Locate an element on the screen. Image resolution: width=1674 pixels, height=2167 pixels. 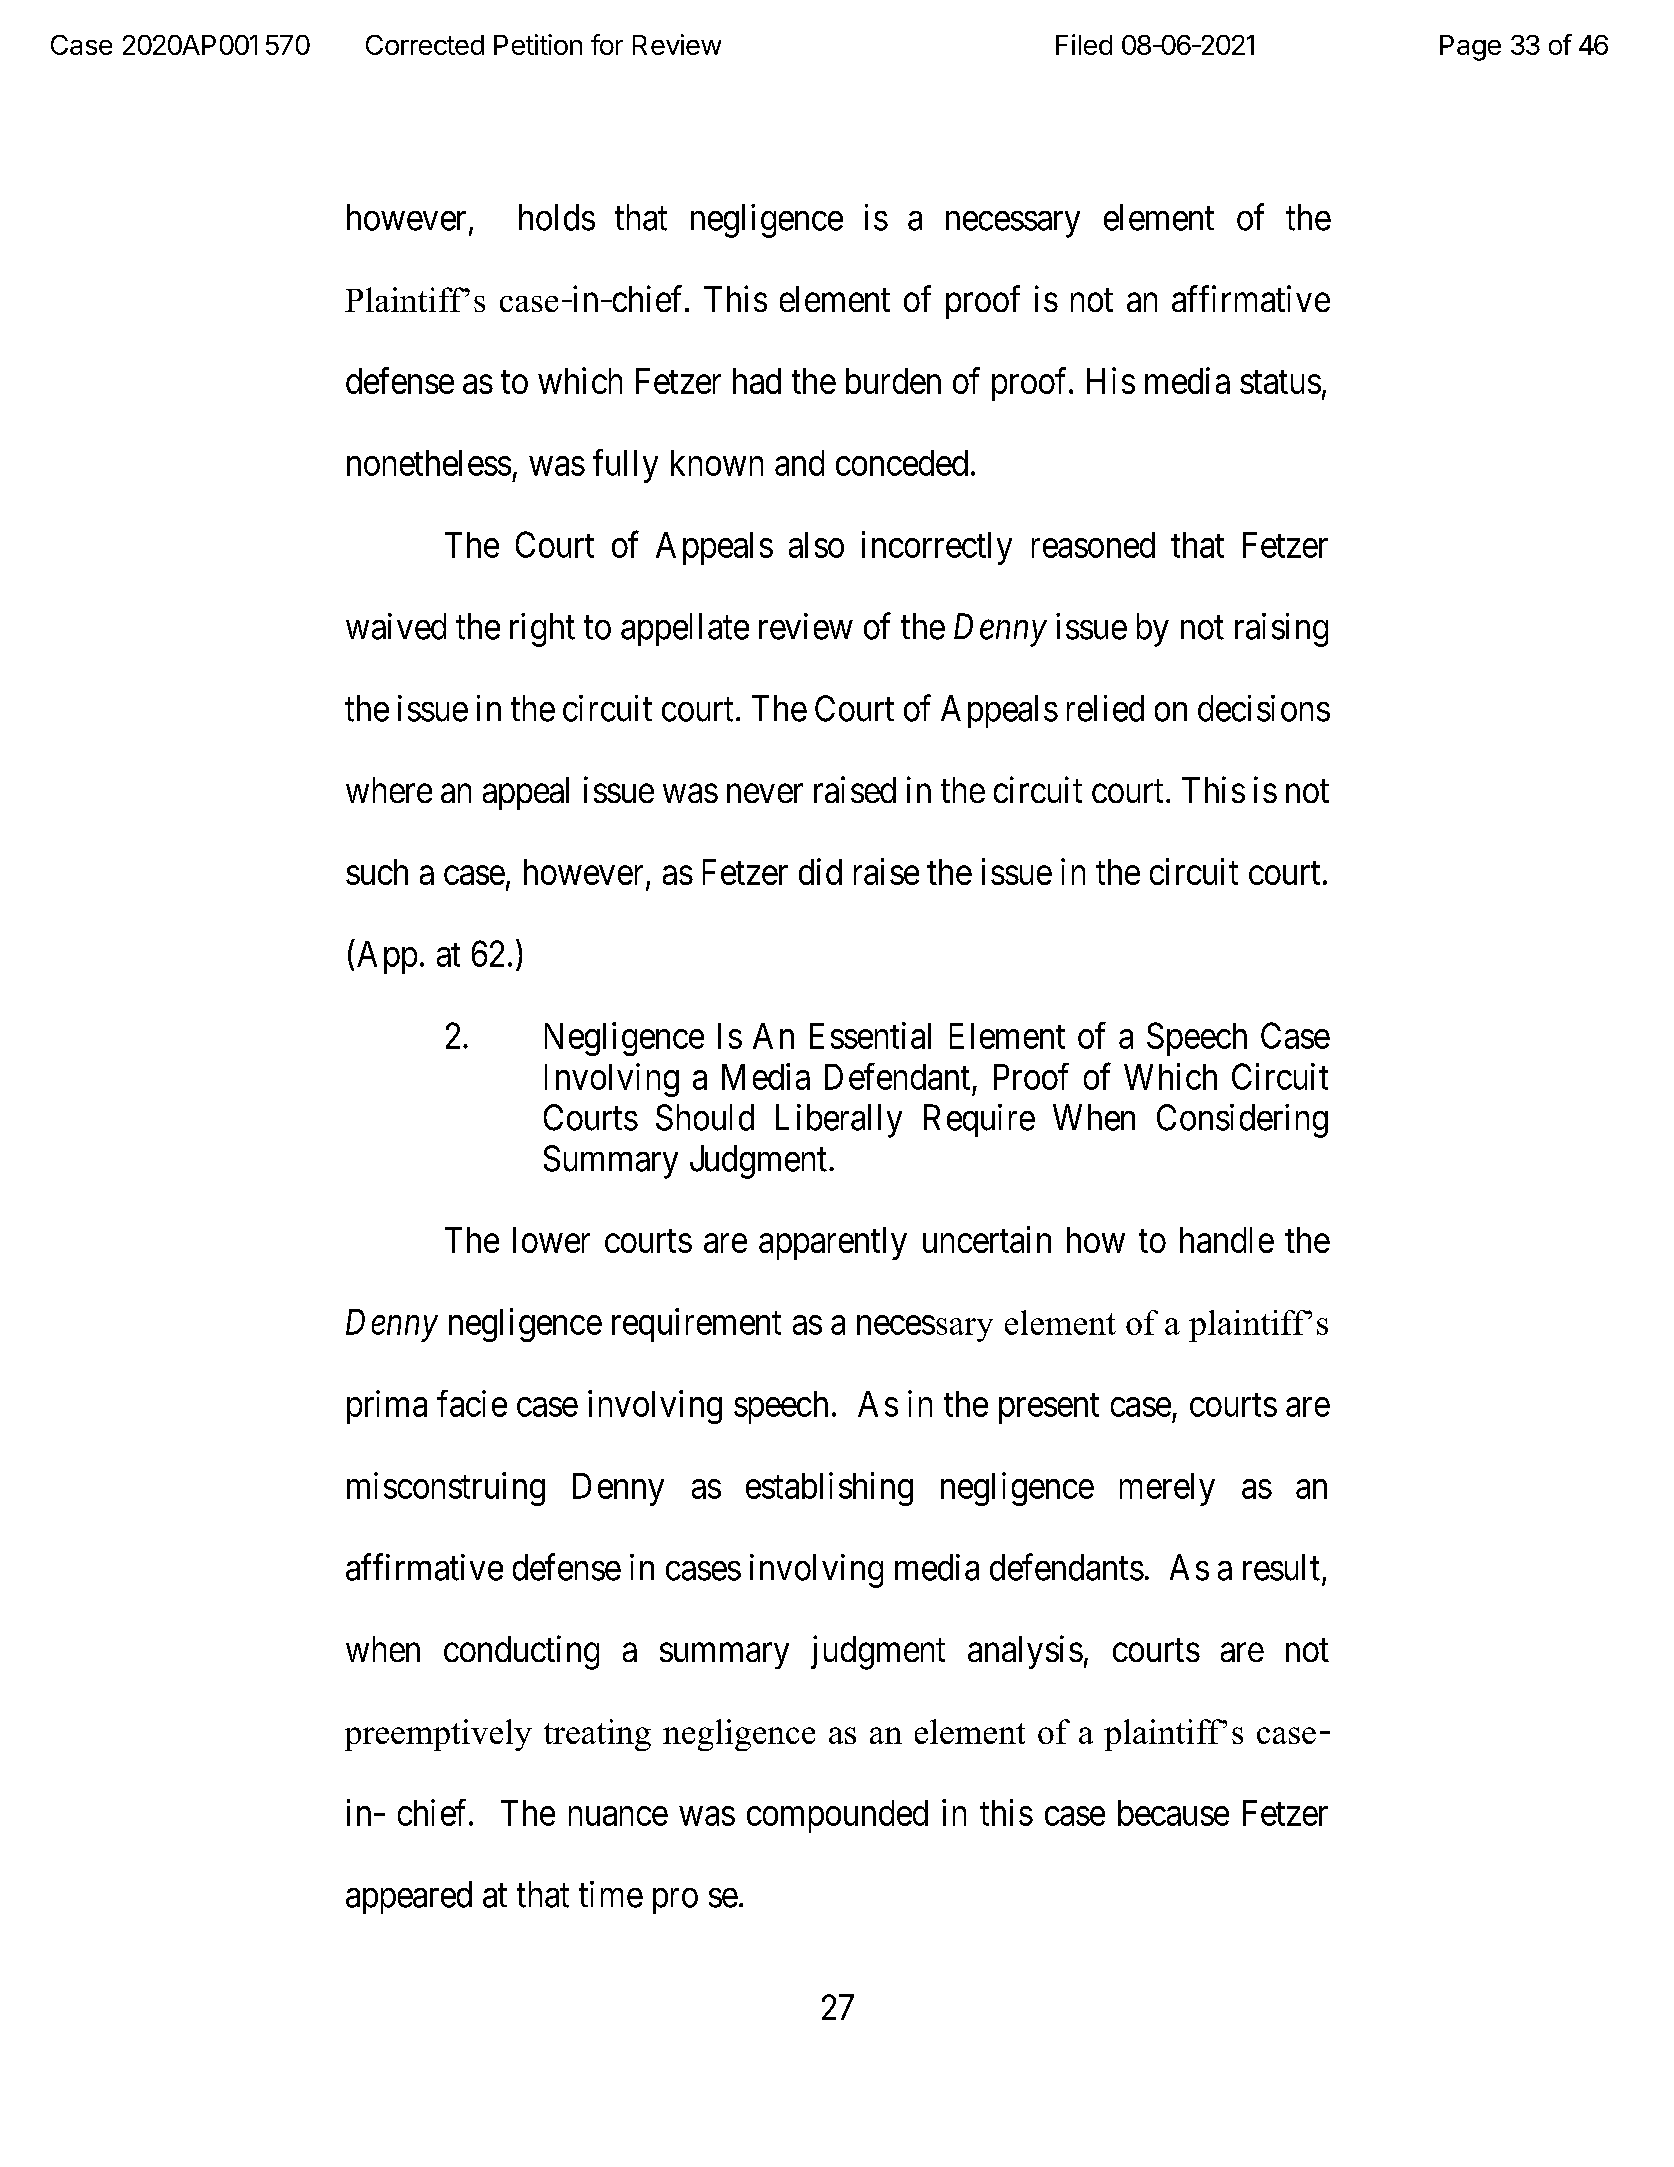
Considering is located at coordinates (1242, 1121).
